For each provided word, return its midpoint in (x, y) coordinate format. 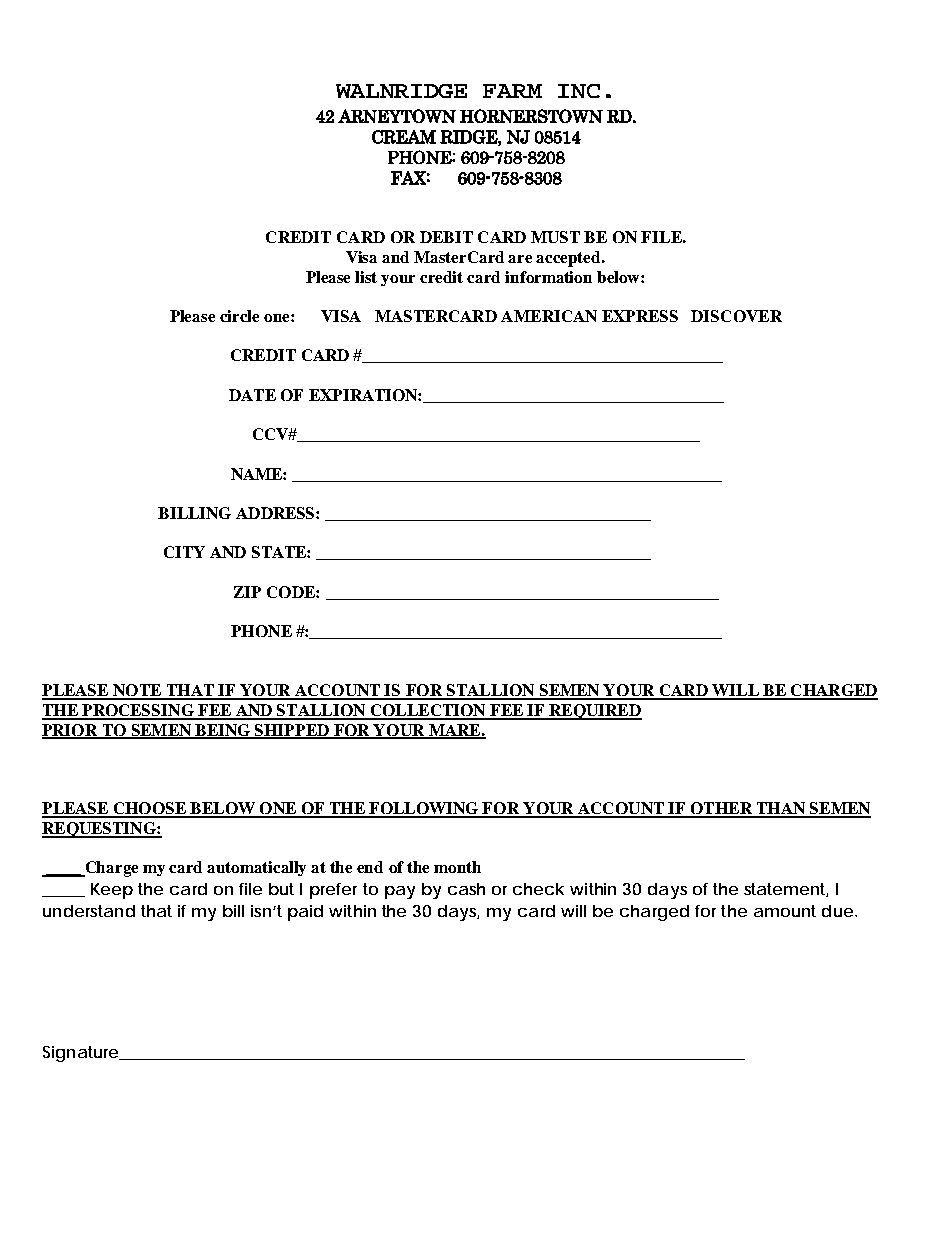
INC (579, 91)
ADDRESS (276, 513)
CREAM (404, 137)
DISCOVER (736, 316)
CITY (184, 552)
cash (466, 889)
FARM (512, 91)
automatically (256, 868)
